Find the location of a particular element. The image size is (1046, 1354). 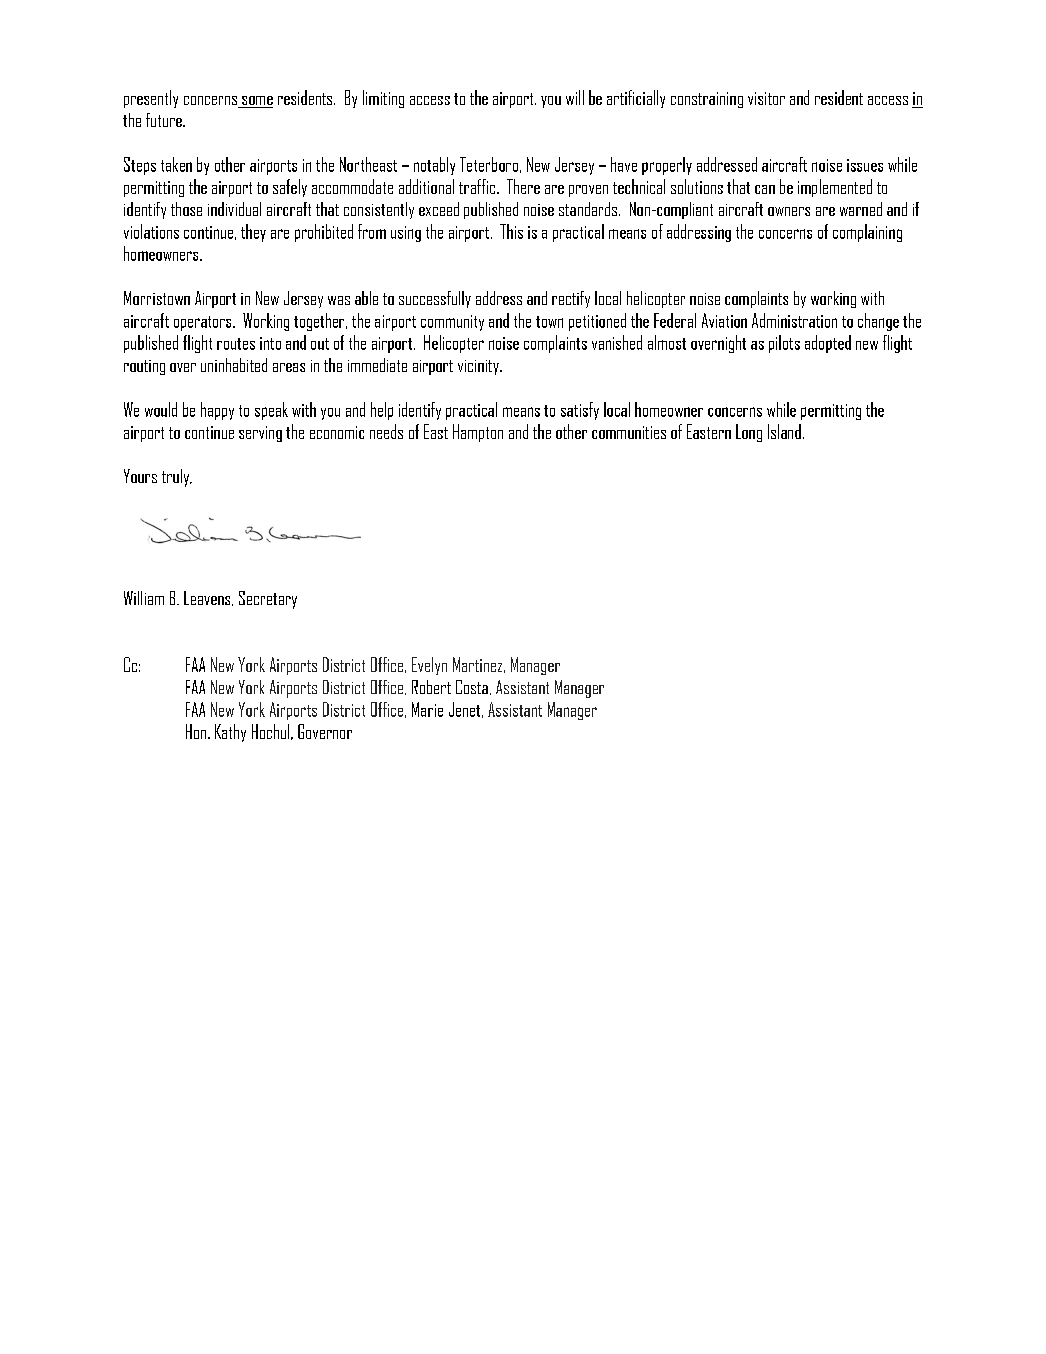

Administration is located at coordinates (794, 320).
